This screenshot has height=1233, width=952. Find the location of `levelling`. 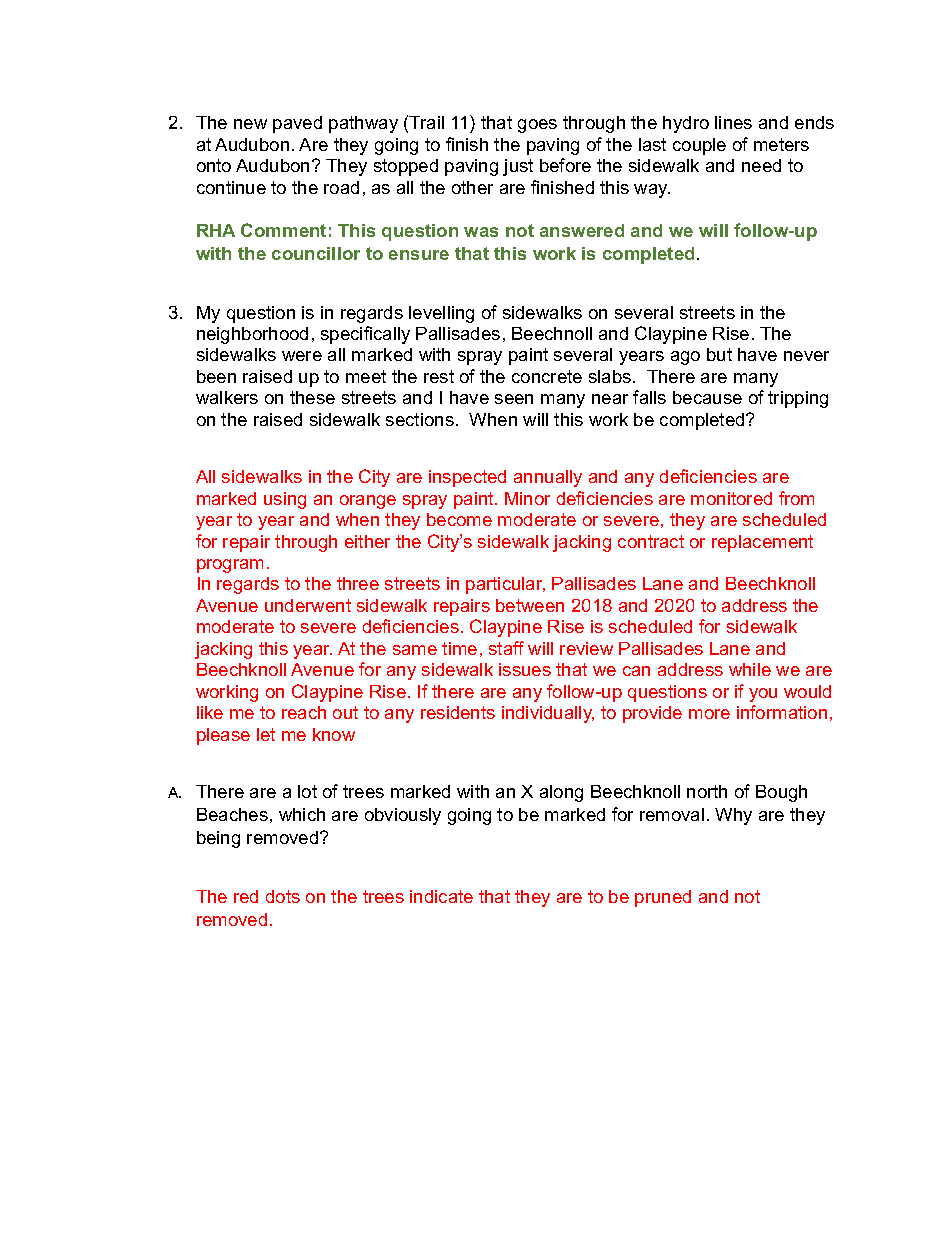

levelling is located at coordinates (441, 314).
